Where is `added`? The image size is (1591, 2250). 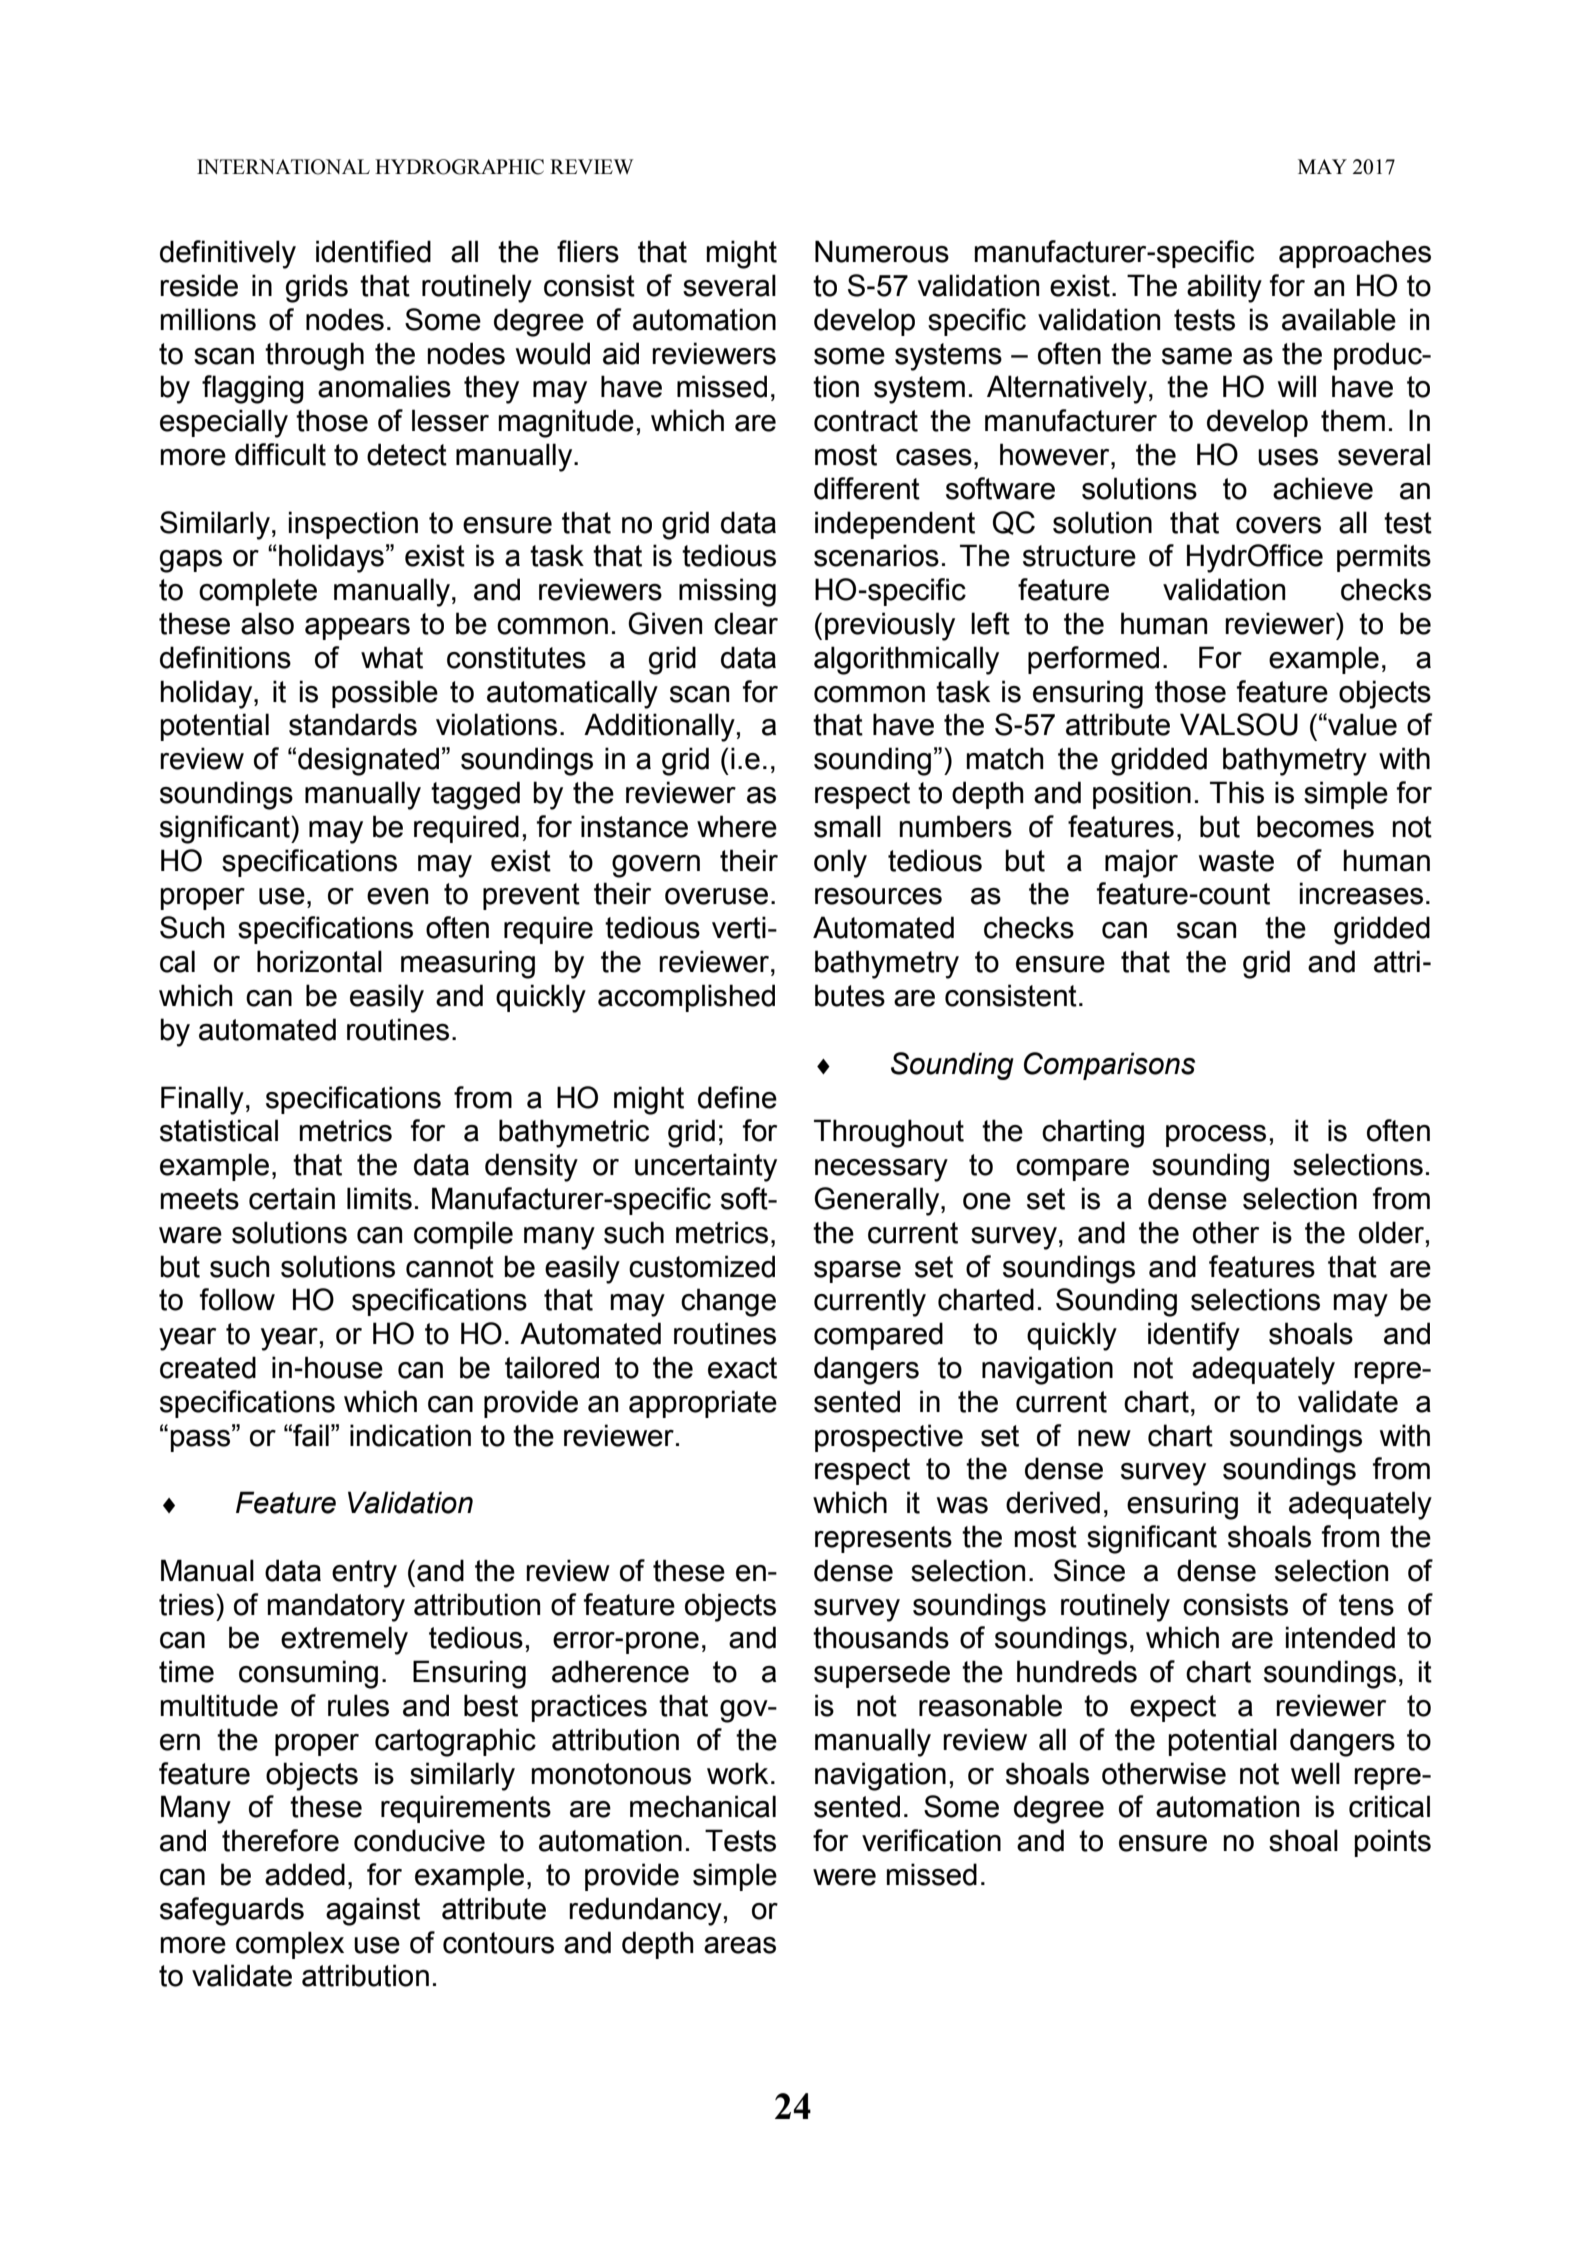
added is located at coordinates (305, 1874).
